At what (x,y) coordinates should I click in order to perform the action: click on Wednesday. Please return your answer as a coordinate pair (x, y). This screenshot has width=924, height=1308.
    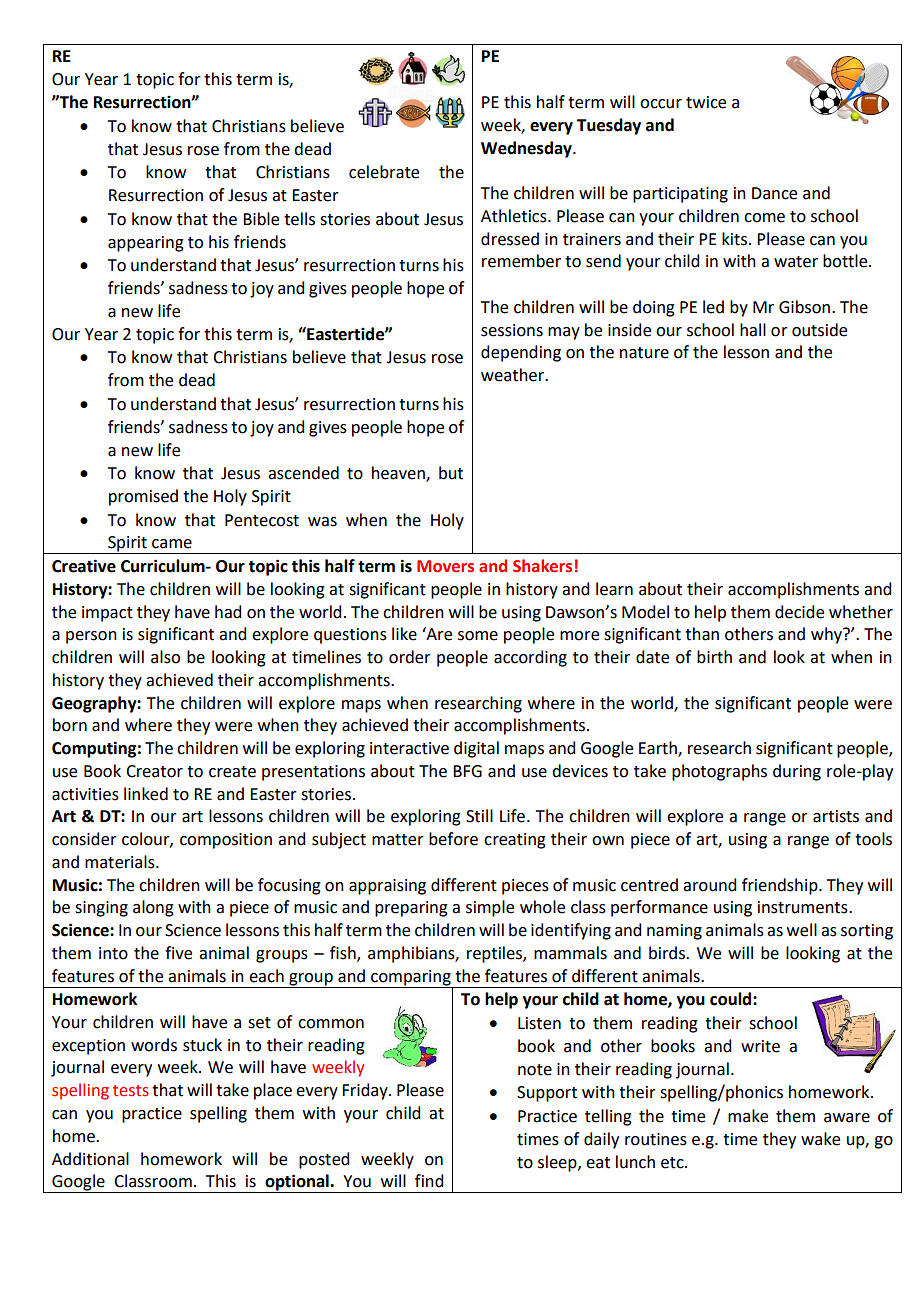
    Looking at the image, I should click on (527, 149).
